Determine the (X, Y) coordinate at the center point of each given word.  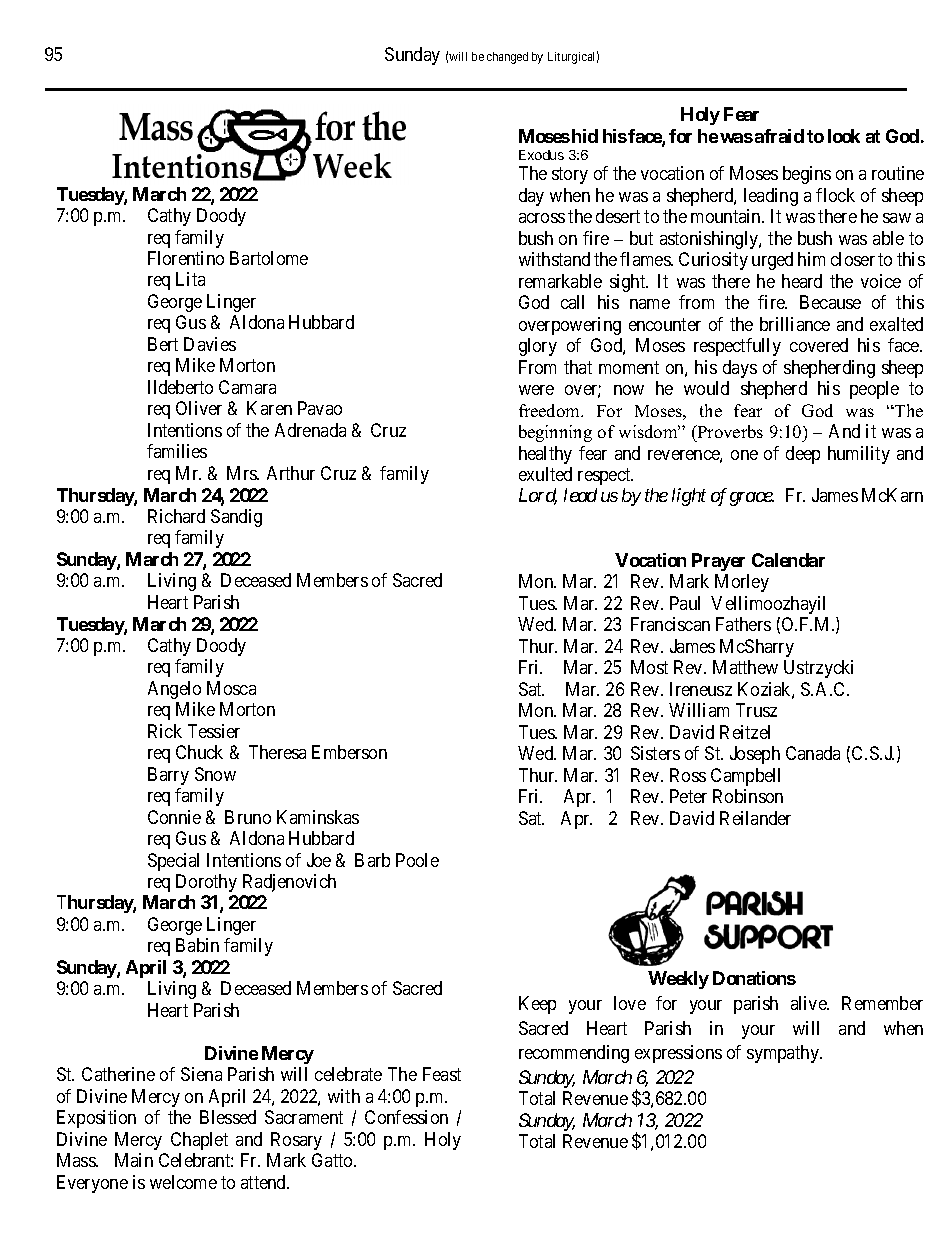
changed (507, 58)
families (177, 451)
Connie (174, 817)
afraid (779, 136)
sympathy (784, 1054)
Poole (417, 860)
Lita (190, 279)
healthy (545, 455)
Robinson (748, 796)
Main (134, 1160)
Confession (406, 1117)
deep (803, 455)
